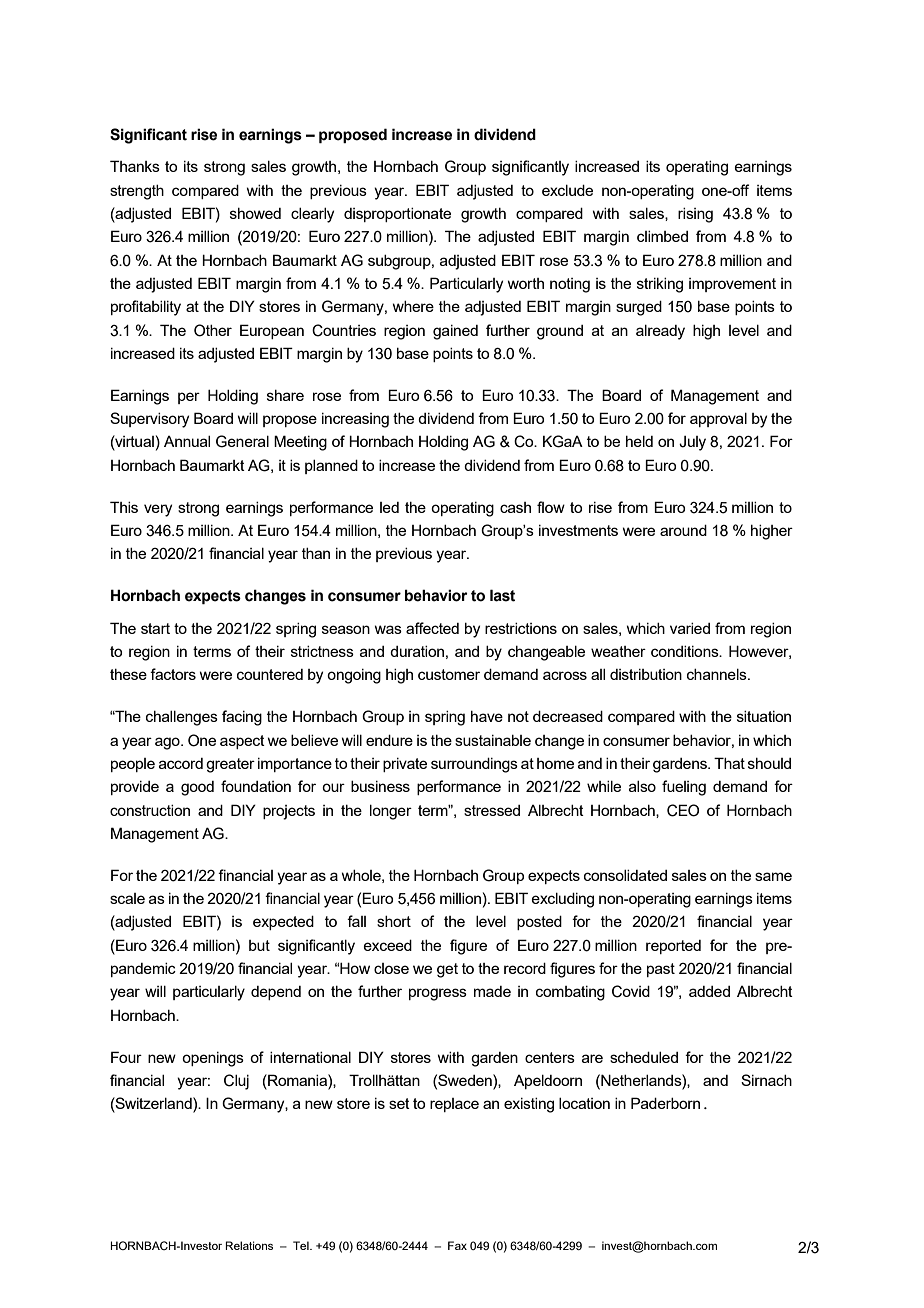  I want to click on increasing, so click(355, 420).
